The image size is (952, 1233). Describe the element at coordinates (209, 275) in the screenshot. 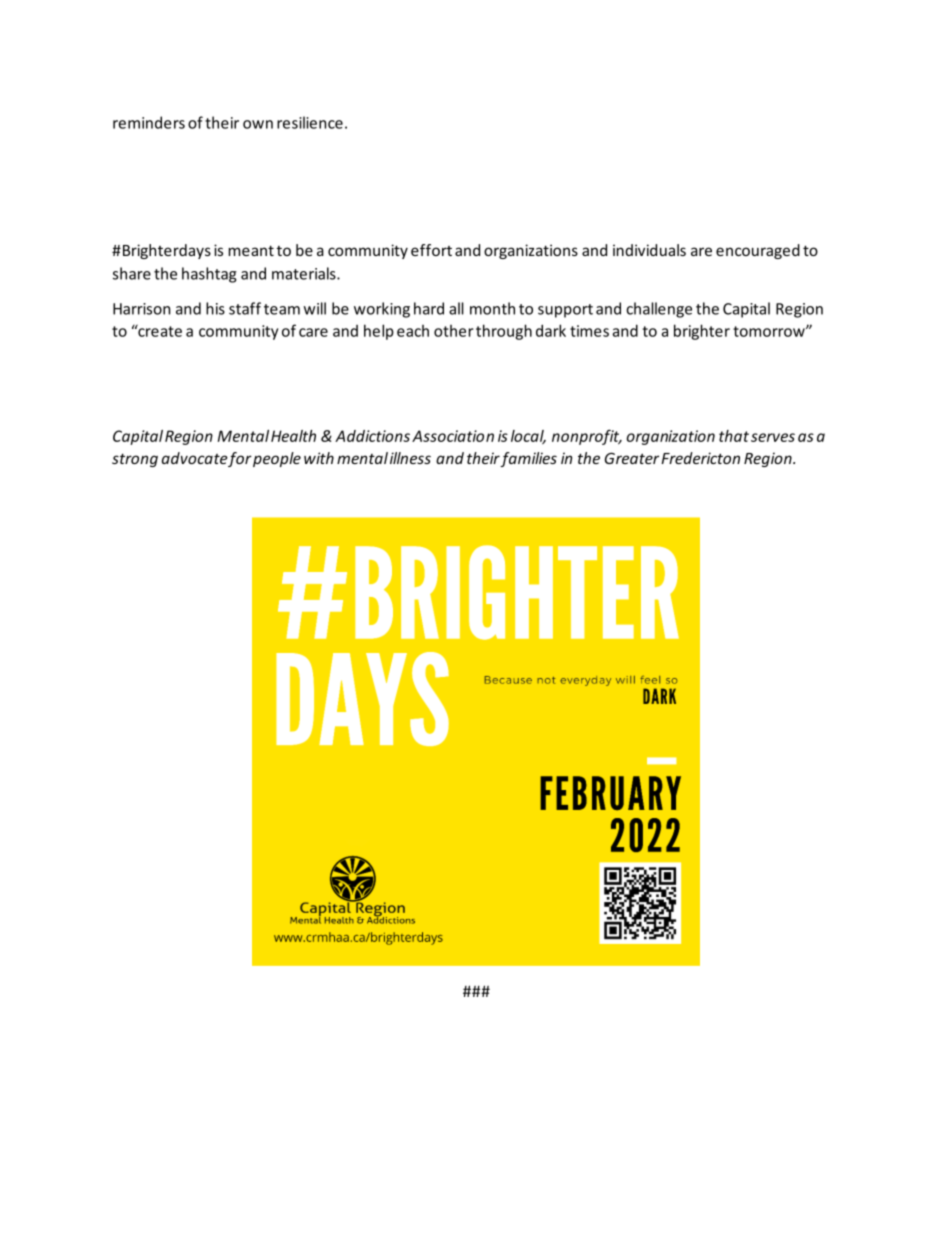

I see `hashtag` at that location.
